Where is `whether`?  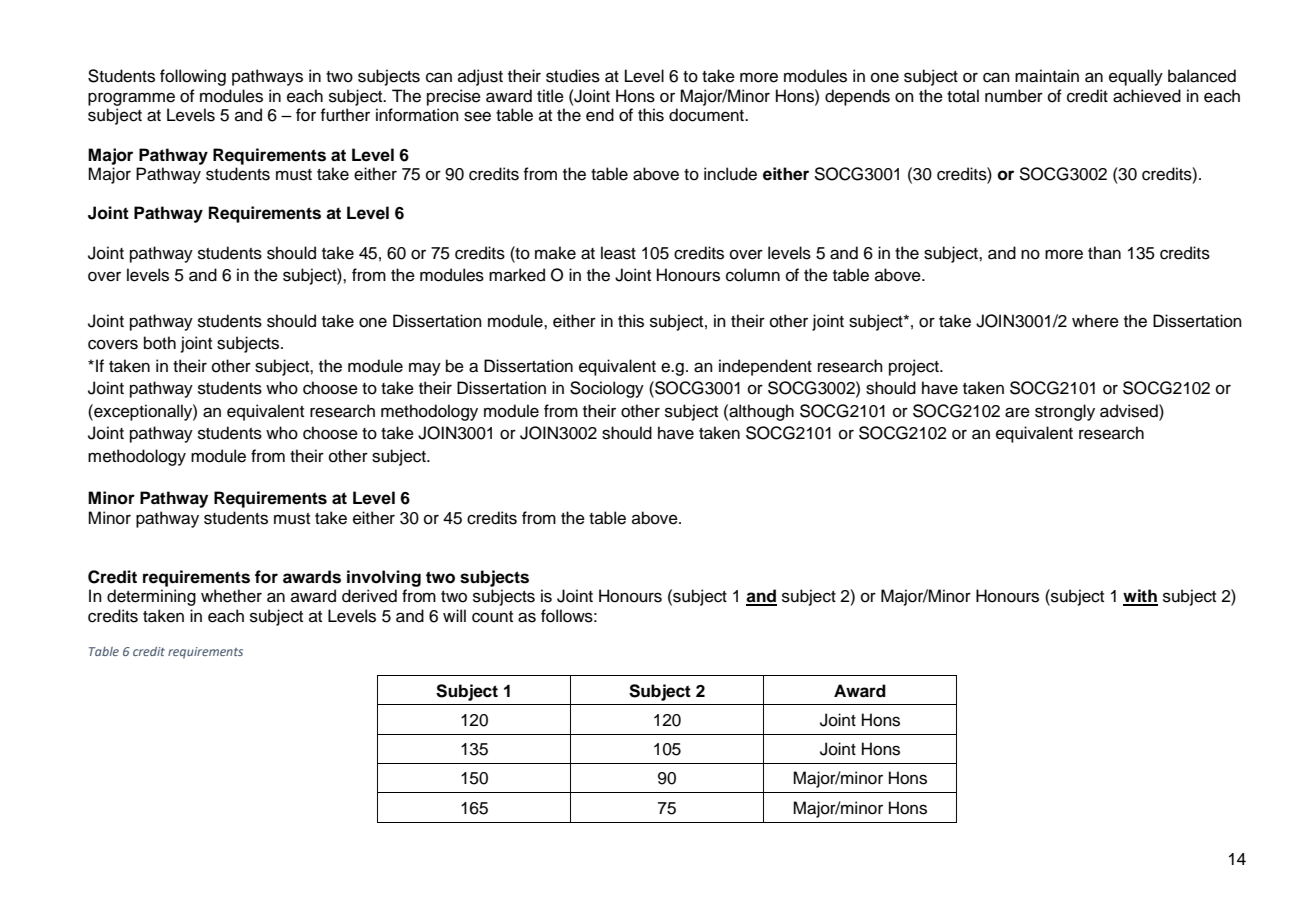
whether is located at coordinates (231, 596).
